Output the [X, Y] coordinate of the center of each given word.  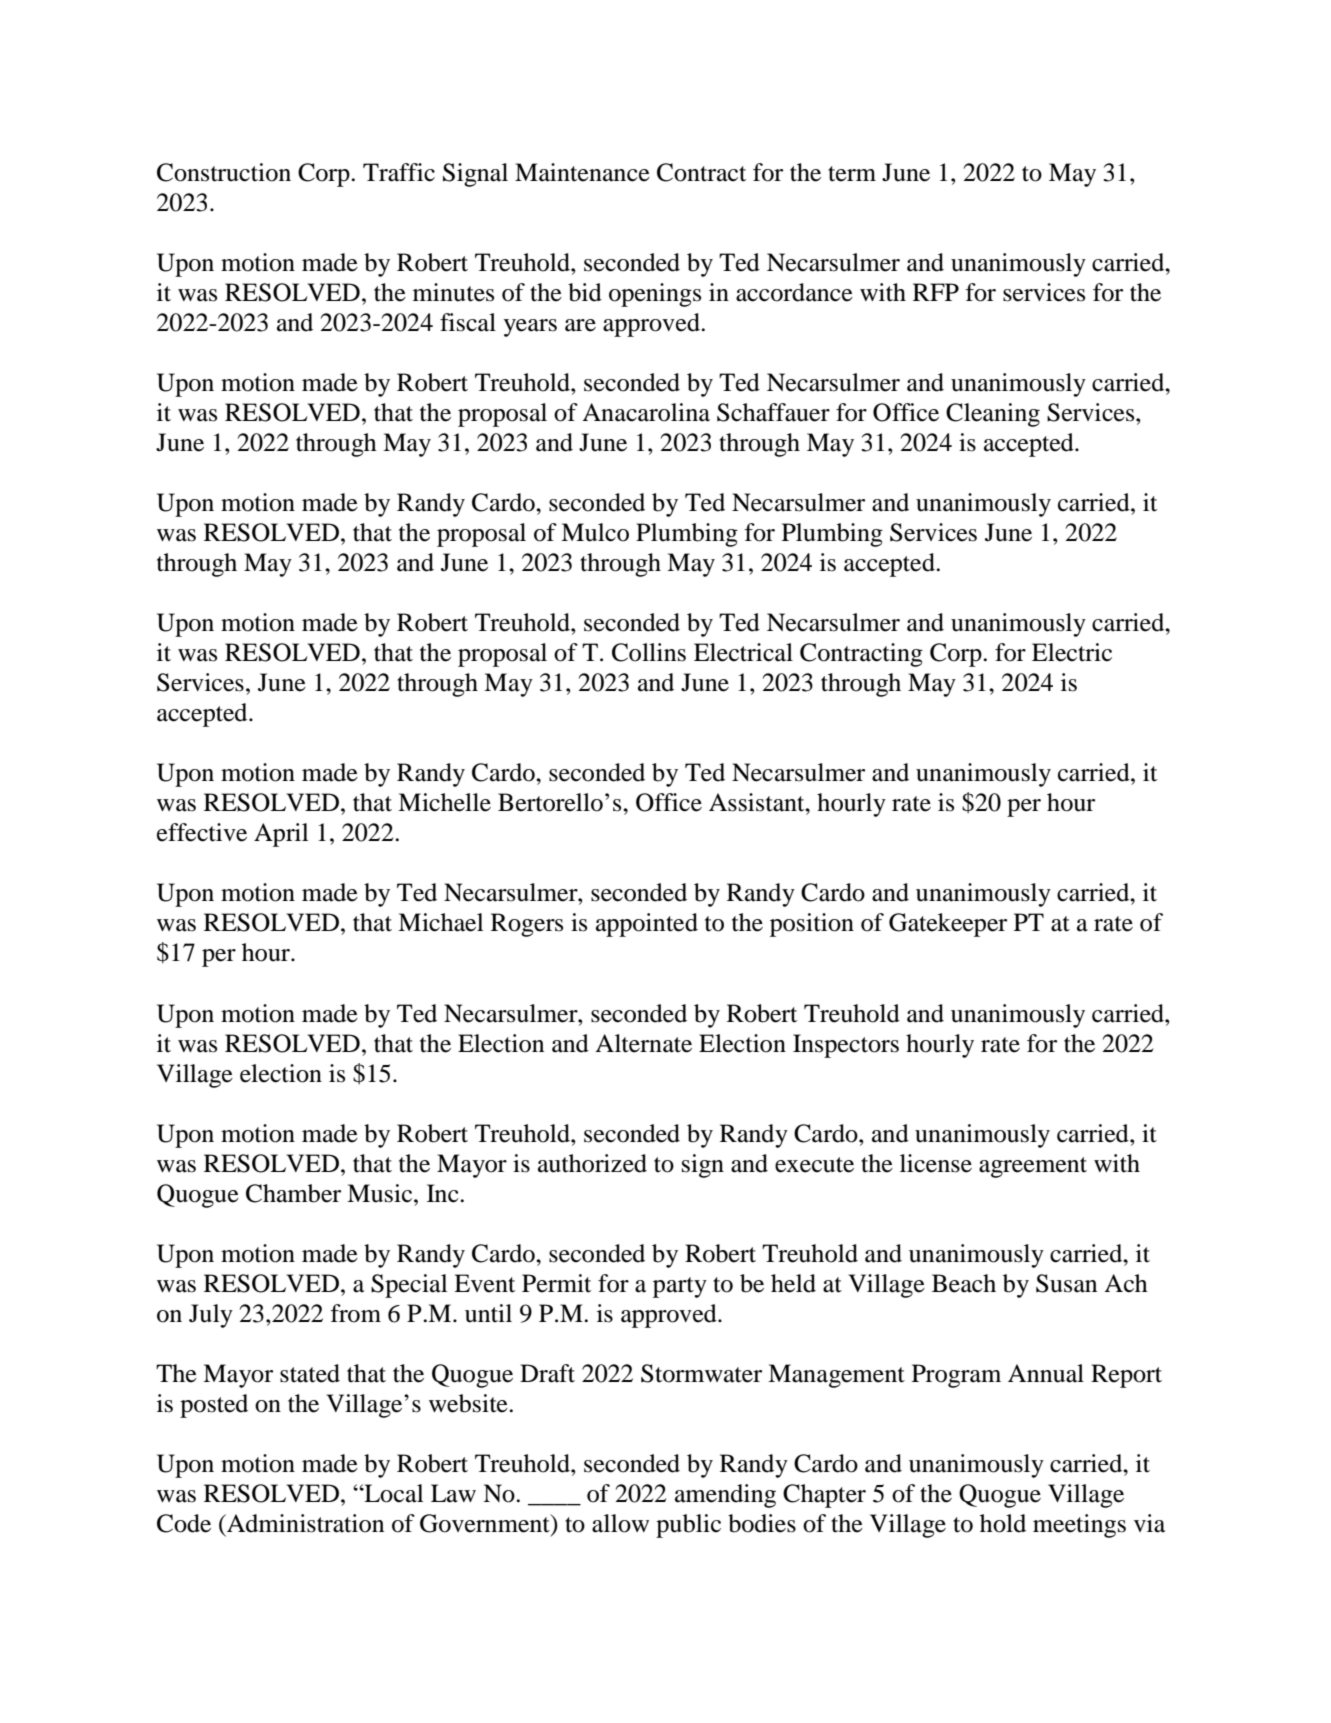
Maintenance [582, 172]
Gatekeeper [948, 925]
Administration [304, 1523]
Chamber [293, 1193]
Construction [224, 172]
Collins [649, 652]
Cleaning [993, 415]
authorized [592, 1163]
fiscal [468, 322]
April [281, 835]
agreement [1033, 1167]
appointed [647, 925]
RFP [936, 292]
